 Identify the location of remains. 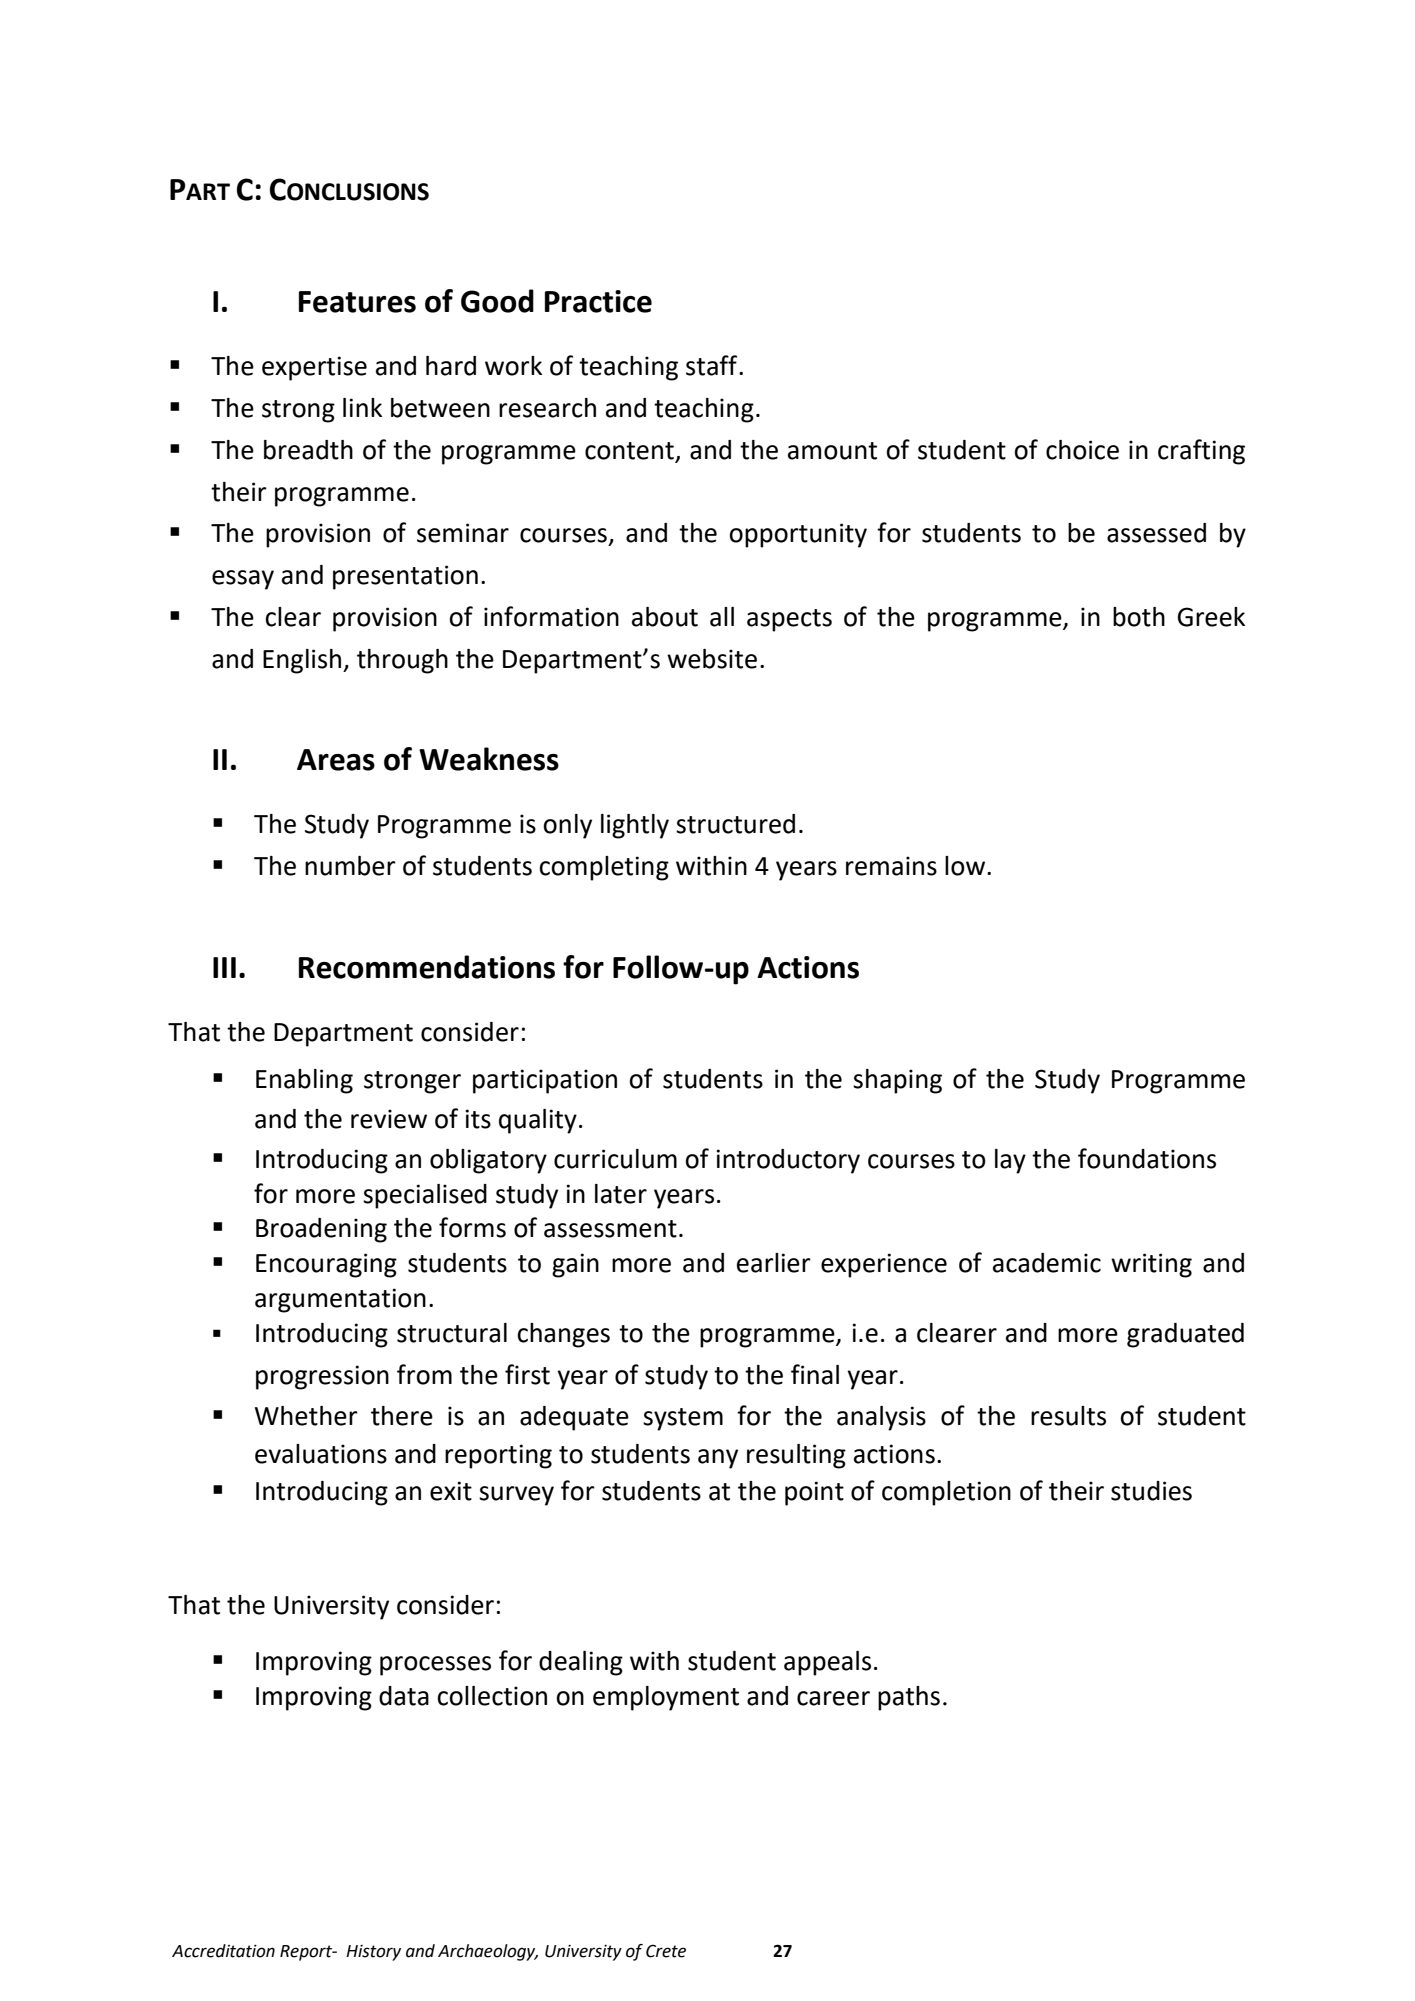
(891, 866).
